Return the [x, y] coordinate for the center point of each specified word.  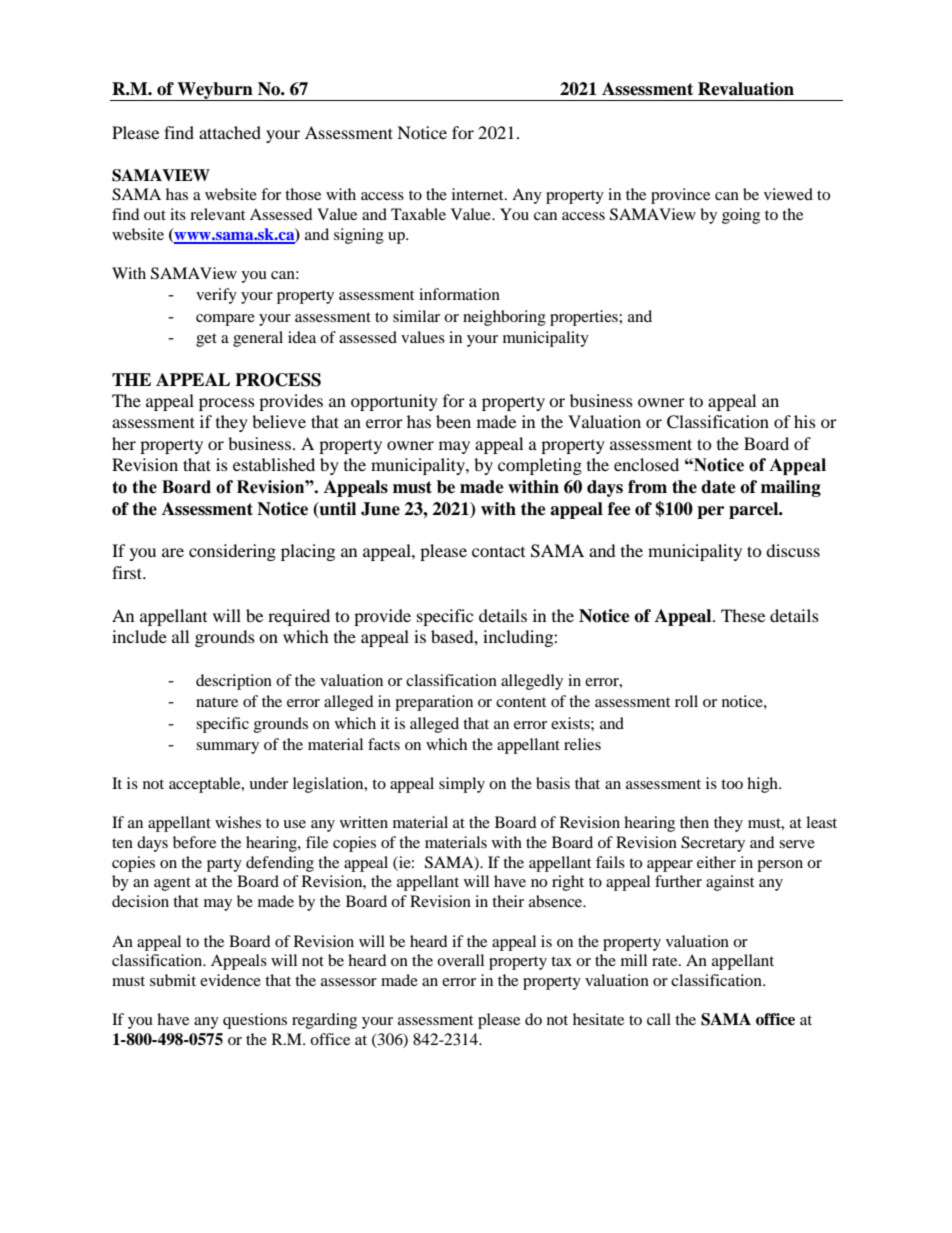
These [743, 615]
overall [460, 960]
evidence [230, 980]
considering [232, 552]
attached [230, 132]
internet [479, 194]
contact [498, 551]
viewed [788, 194]
